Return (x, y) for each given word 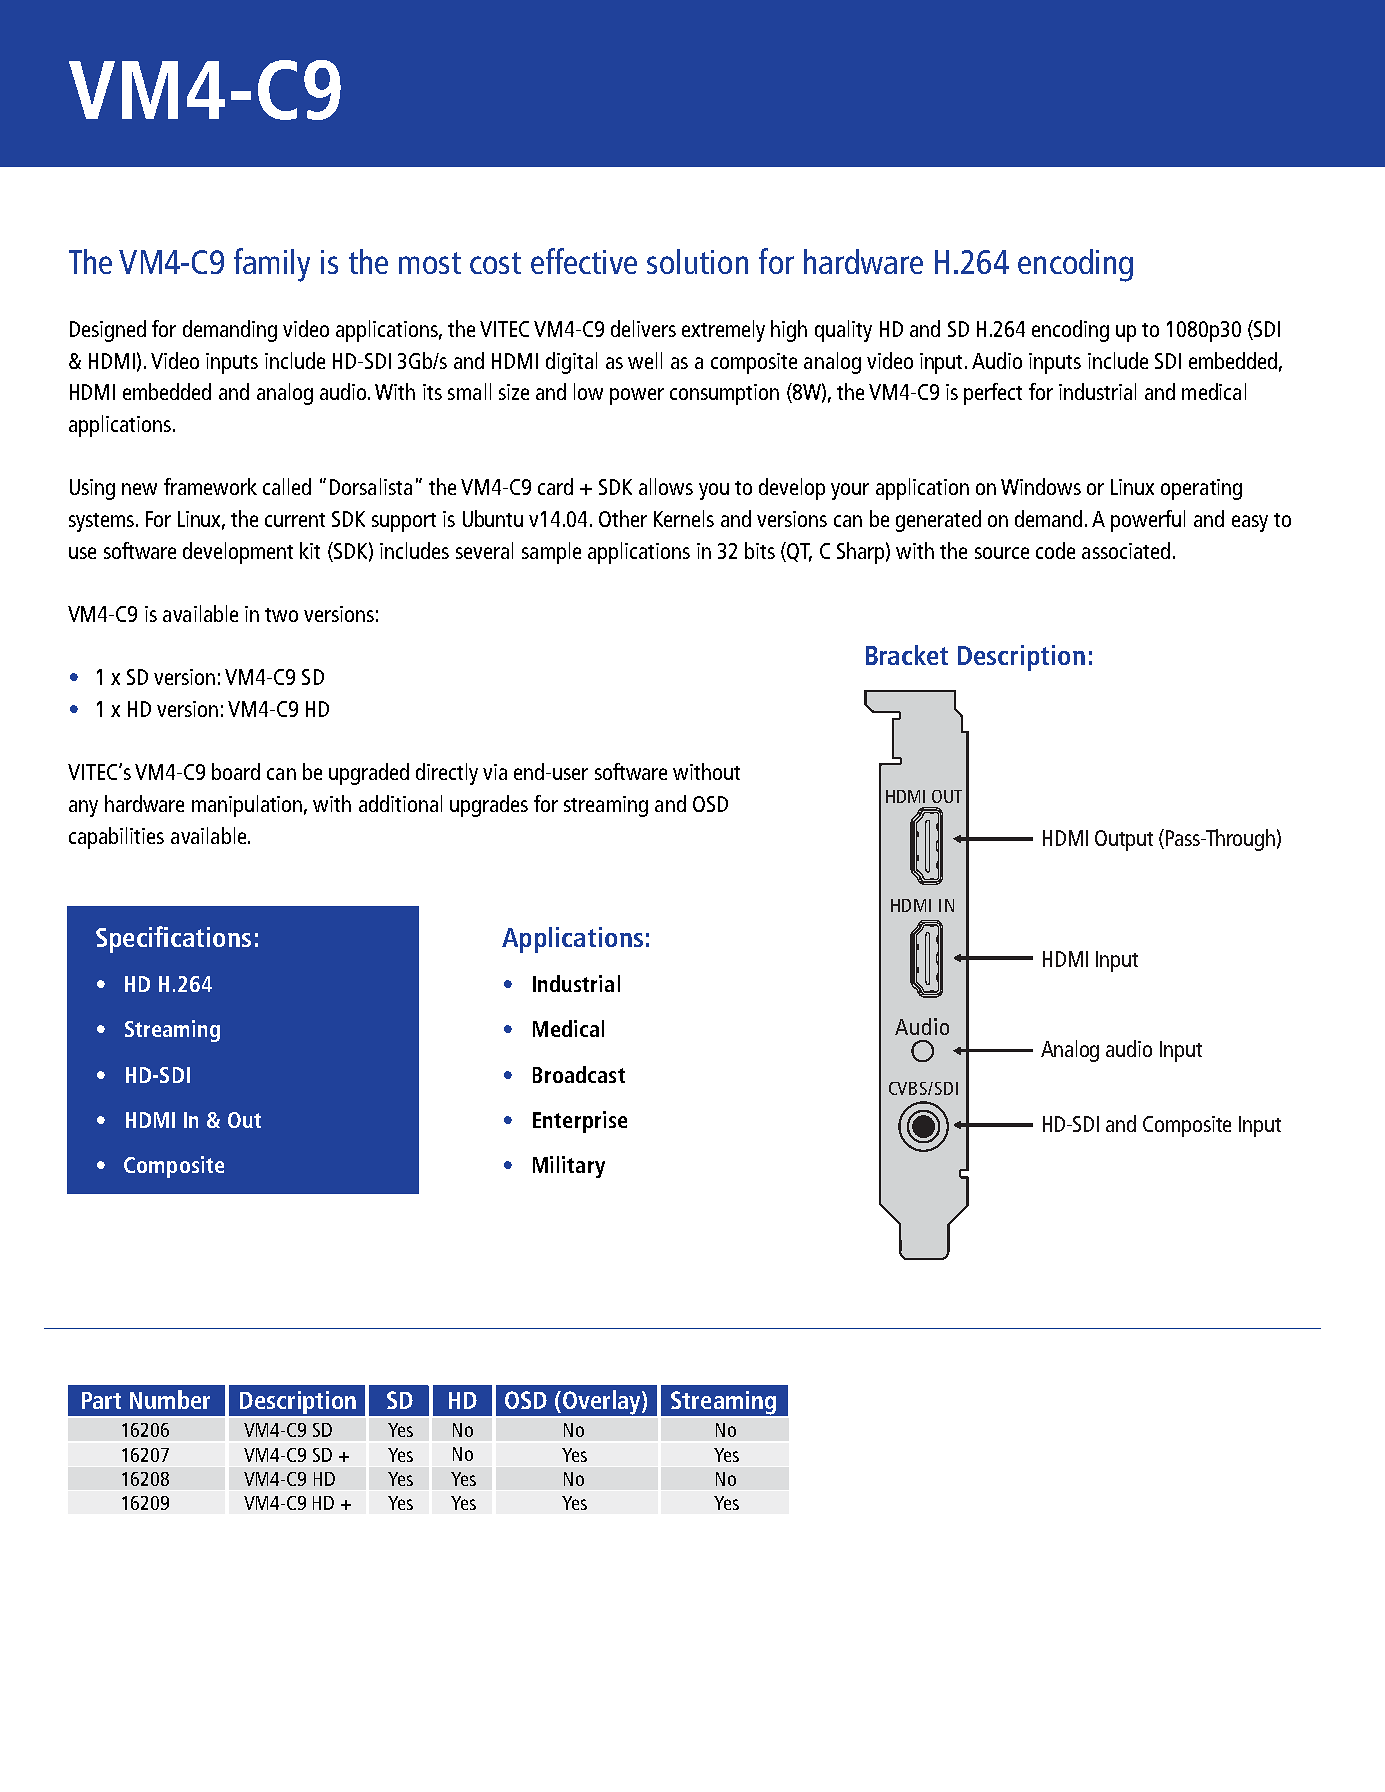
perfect (993, 394)
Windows (1041, 486)
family (272, 265)
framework (210, 486)
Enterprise (580, 1122)
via (495, 772)
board (236, 771)
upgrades (489, 806)
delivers (643, 328)
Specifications (173, 939)
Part (101, 1400)
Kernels (684, 518)
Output (1124, 840)
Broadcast (579, 1074)
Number (170, 1399)
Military (569, 1167)
